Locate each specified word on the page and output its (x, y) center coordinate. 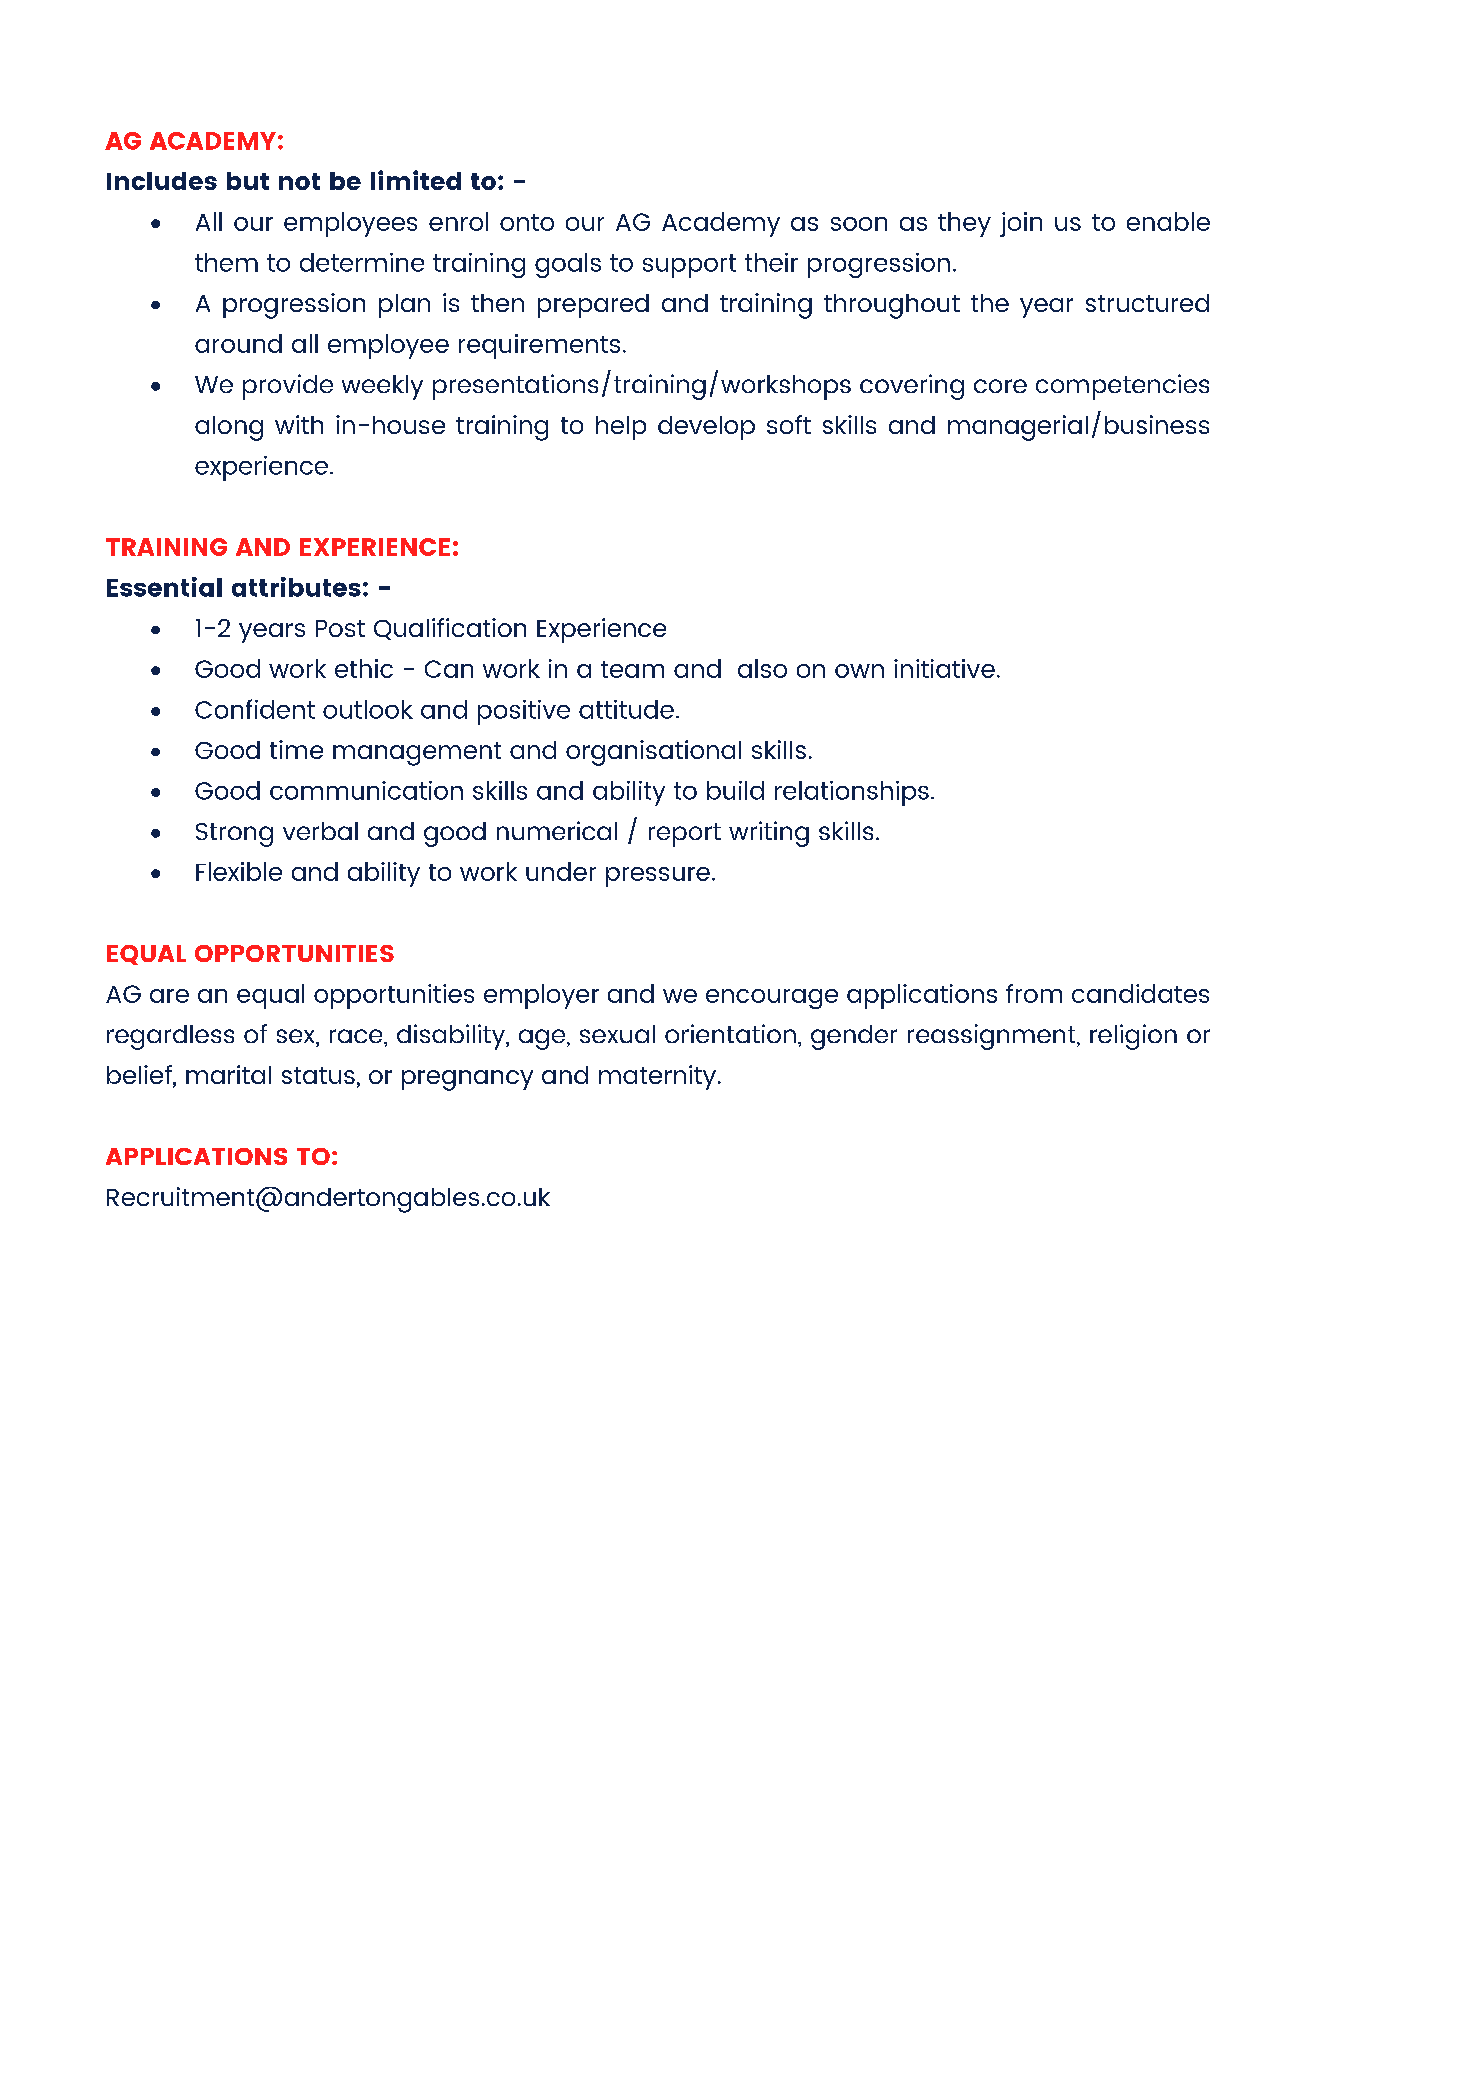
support (689, 266)
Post (340, 628)
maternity (659, 1077)
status (318, 1075)
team (632, 669)
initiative (944, 668)
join (1021, 224)
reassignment (993, 1037)
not (299, 181)
